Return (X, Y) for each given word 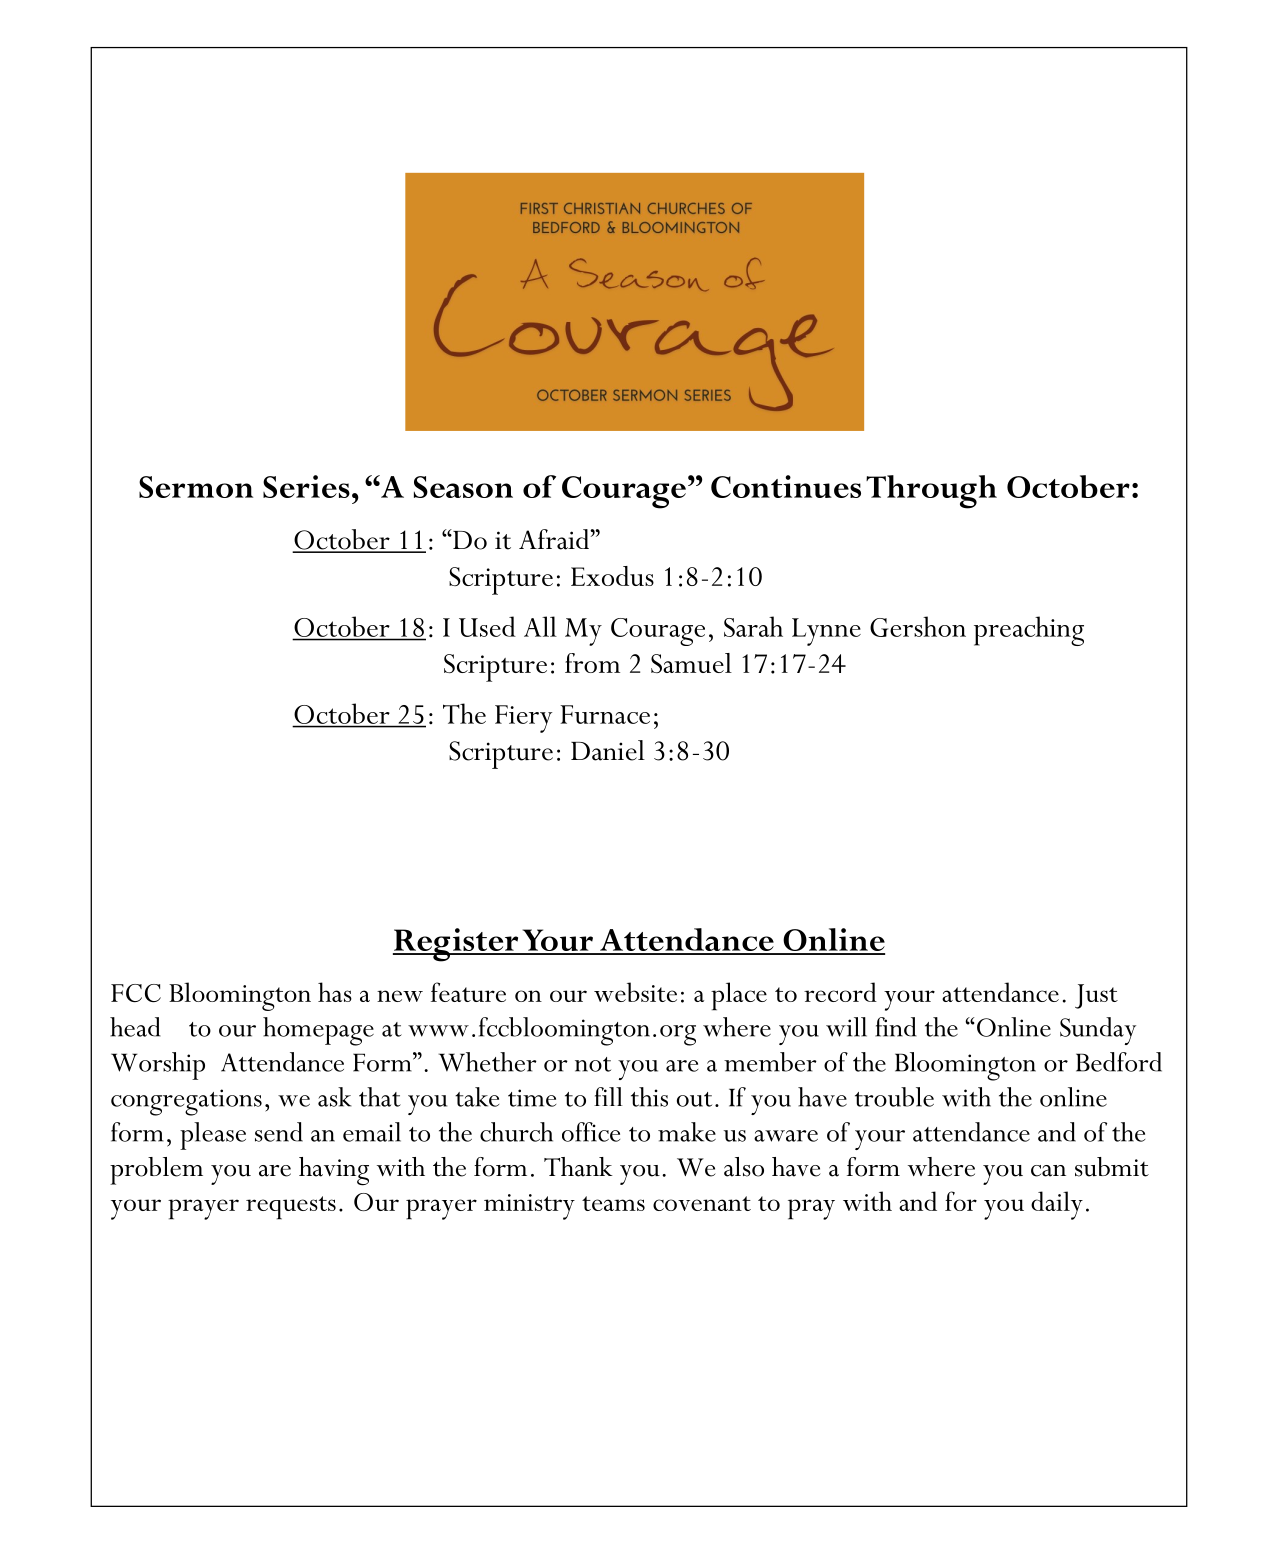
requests (291, 1208)
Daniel (608, 750)
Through (931, 492)
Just (1096, 996)
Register (457, 945)
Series (306, 486)
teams (613, 1203)
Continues (786, 486)
